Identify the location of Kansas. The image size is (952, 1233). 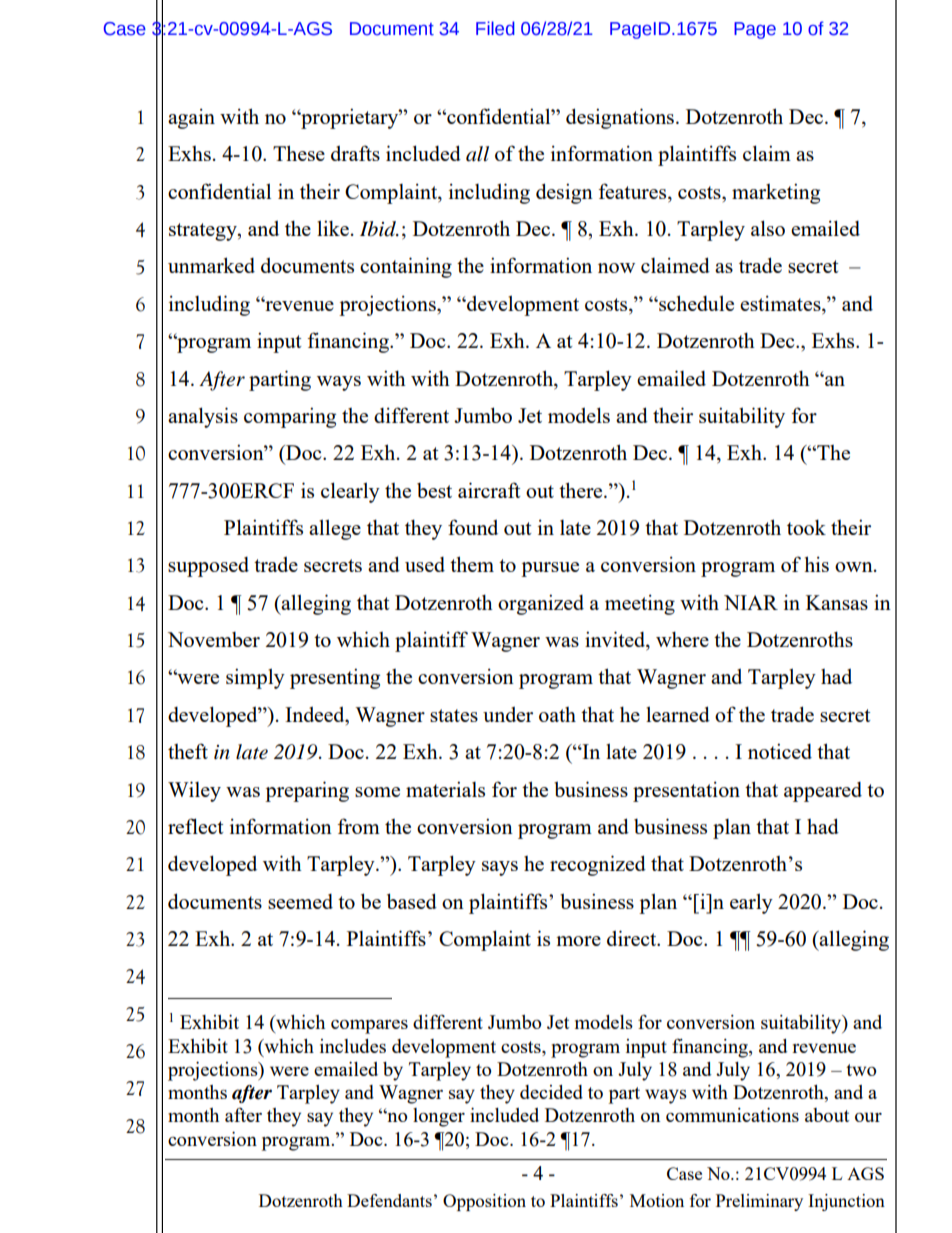
(837, 602).
